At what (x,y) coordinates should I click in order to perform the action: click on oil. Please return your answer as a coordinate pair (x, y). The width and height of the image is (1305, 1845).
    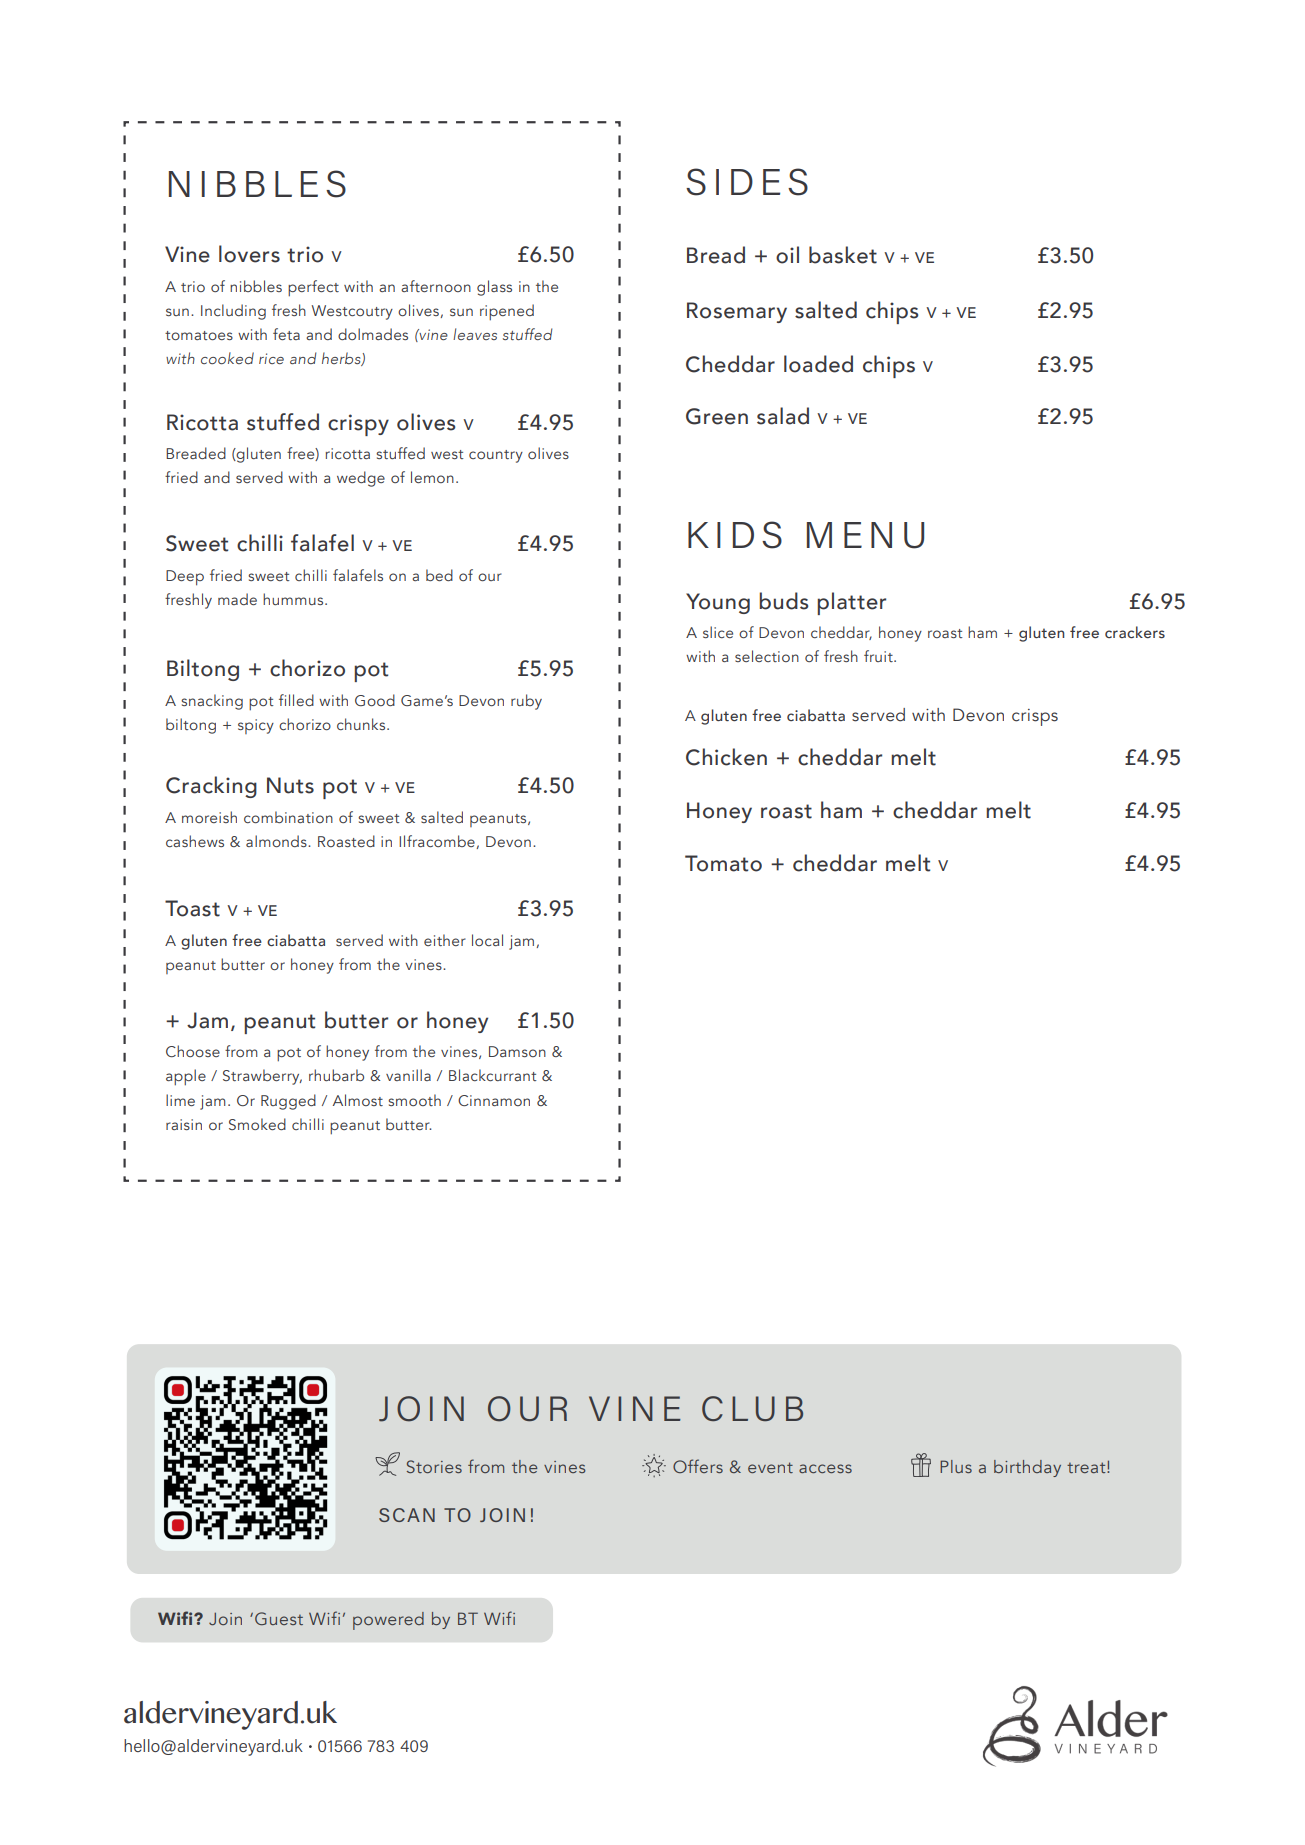
    Looking at the image, I should click on (787, 255).
